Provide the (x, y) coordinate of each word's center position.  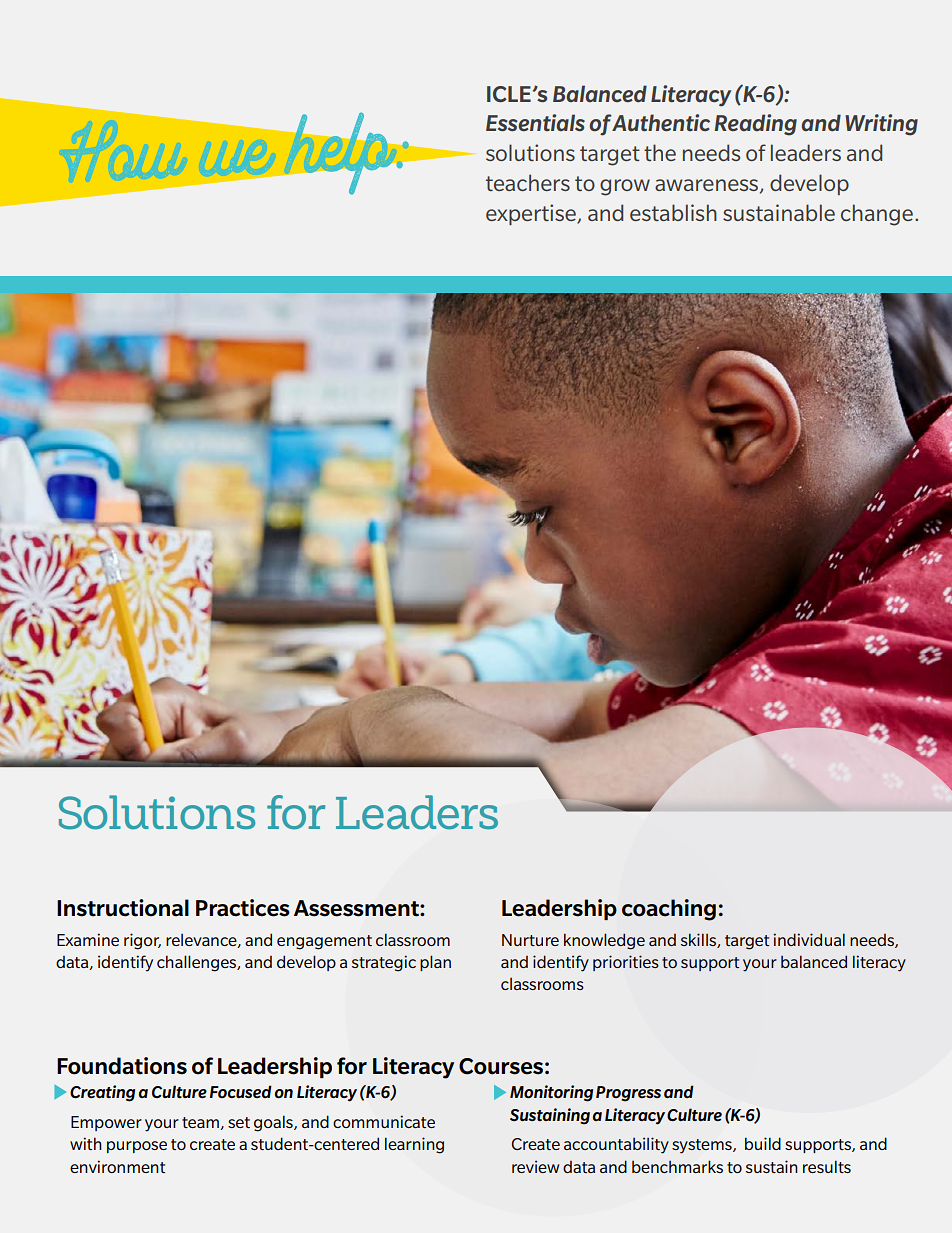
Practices (243, 908)
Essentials (535, 123)
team (201, 1123)
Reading (756, 125)
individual (809, 939)
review (535, 1166)
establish (673, 212)
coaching (669, 910)
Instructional (123, 908)
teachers (528, 182)
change (877, 215)
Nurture (530, 940)
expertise (532, 214)
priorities (626, 963)
